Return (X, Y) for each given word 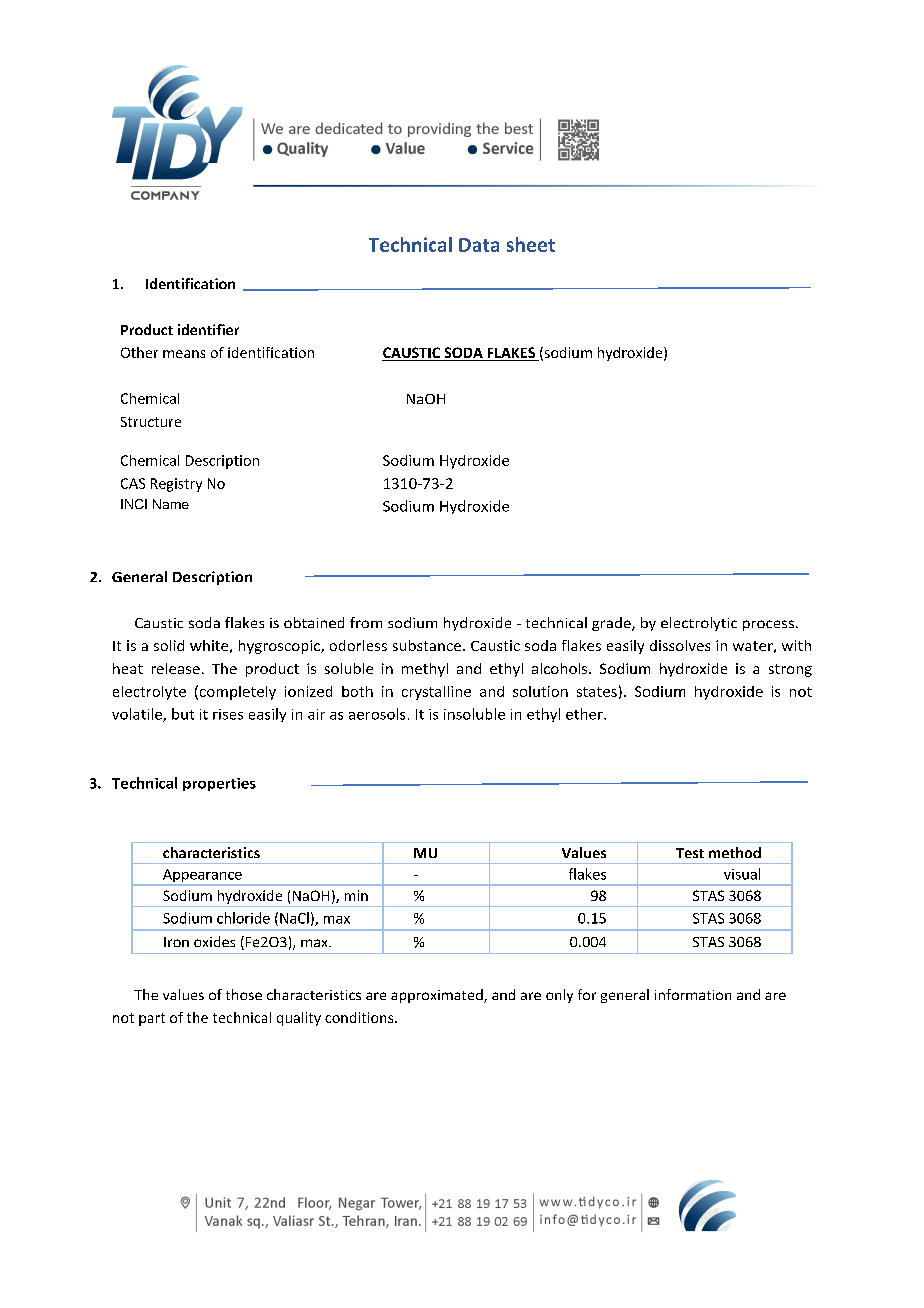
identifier (208, 329)
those (244, 994)
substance (427, 645)
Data (479, 245)
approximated (438, 996)
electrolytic (699, 624)
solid (169, 645)
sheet (531, 244)
